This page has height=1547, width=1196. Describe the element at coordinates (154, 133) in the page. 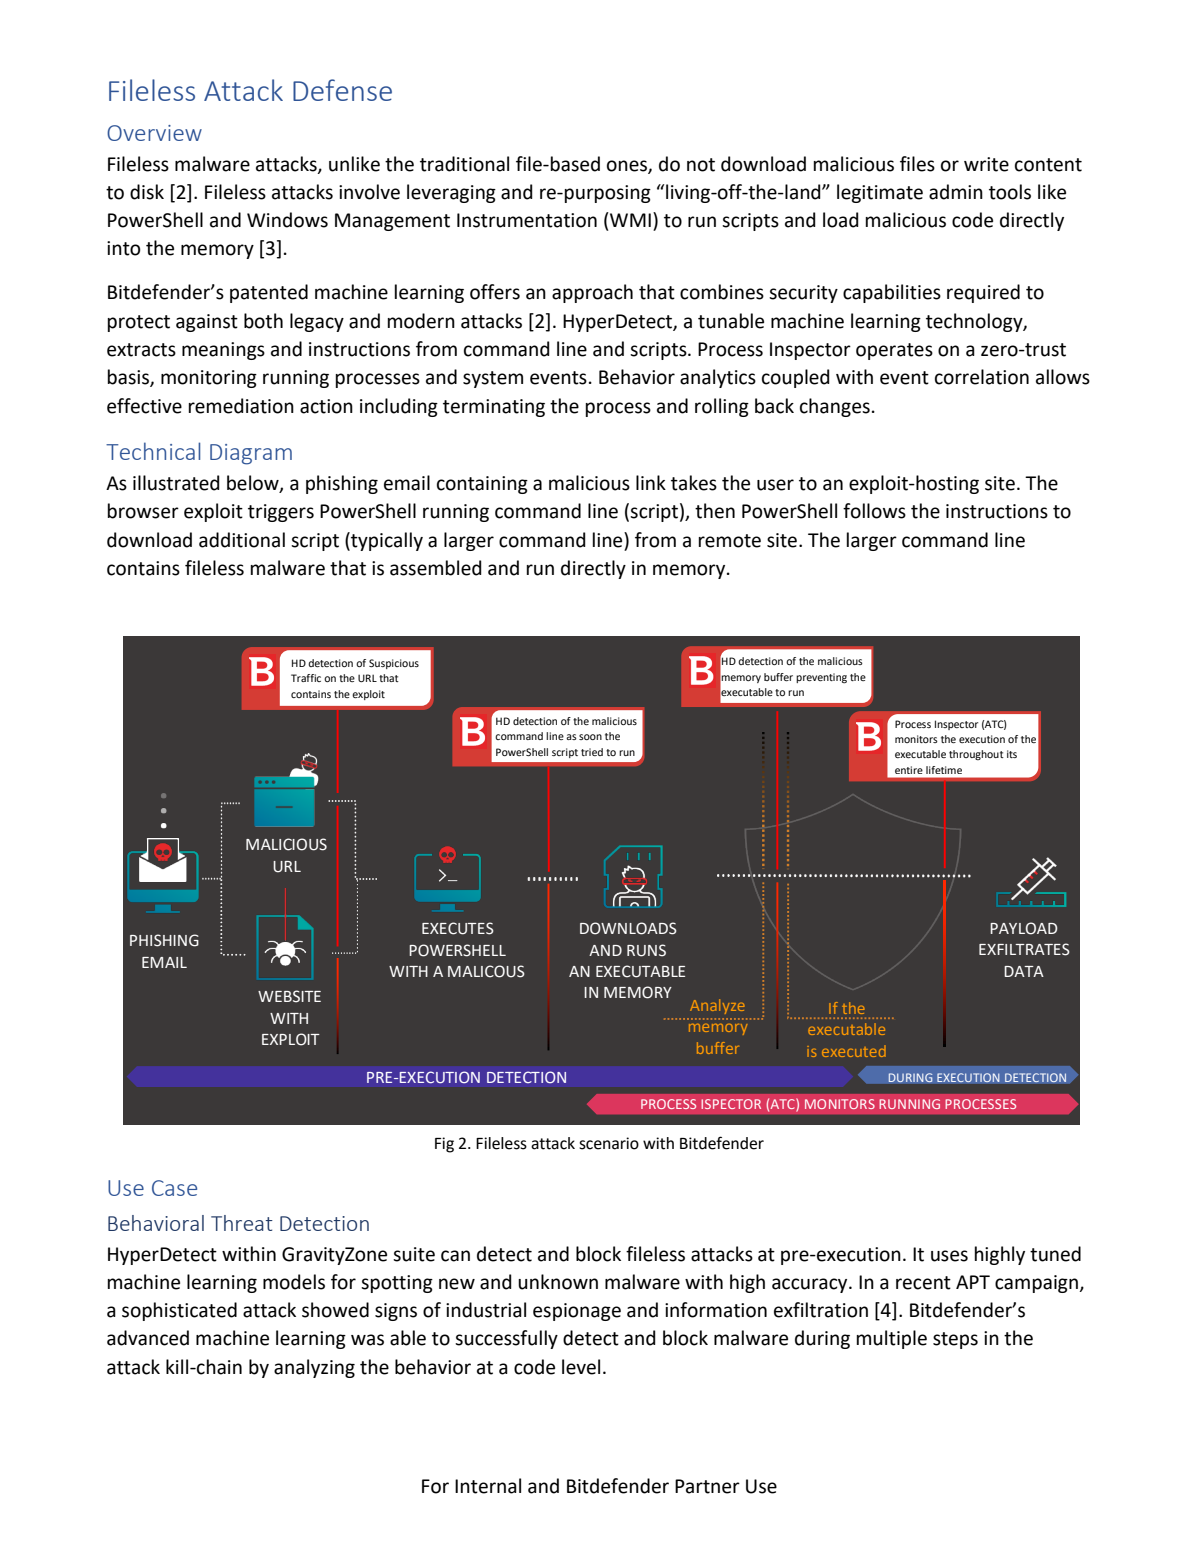

I see `Overview` at that location.
